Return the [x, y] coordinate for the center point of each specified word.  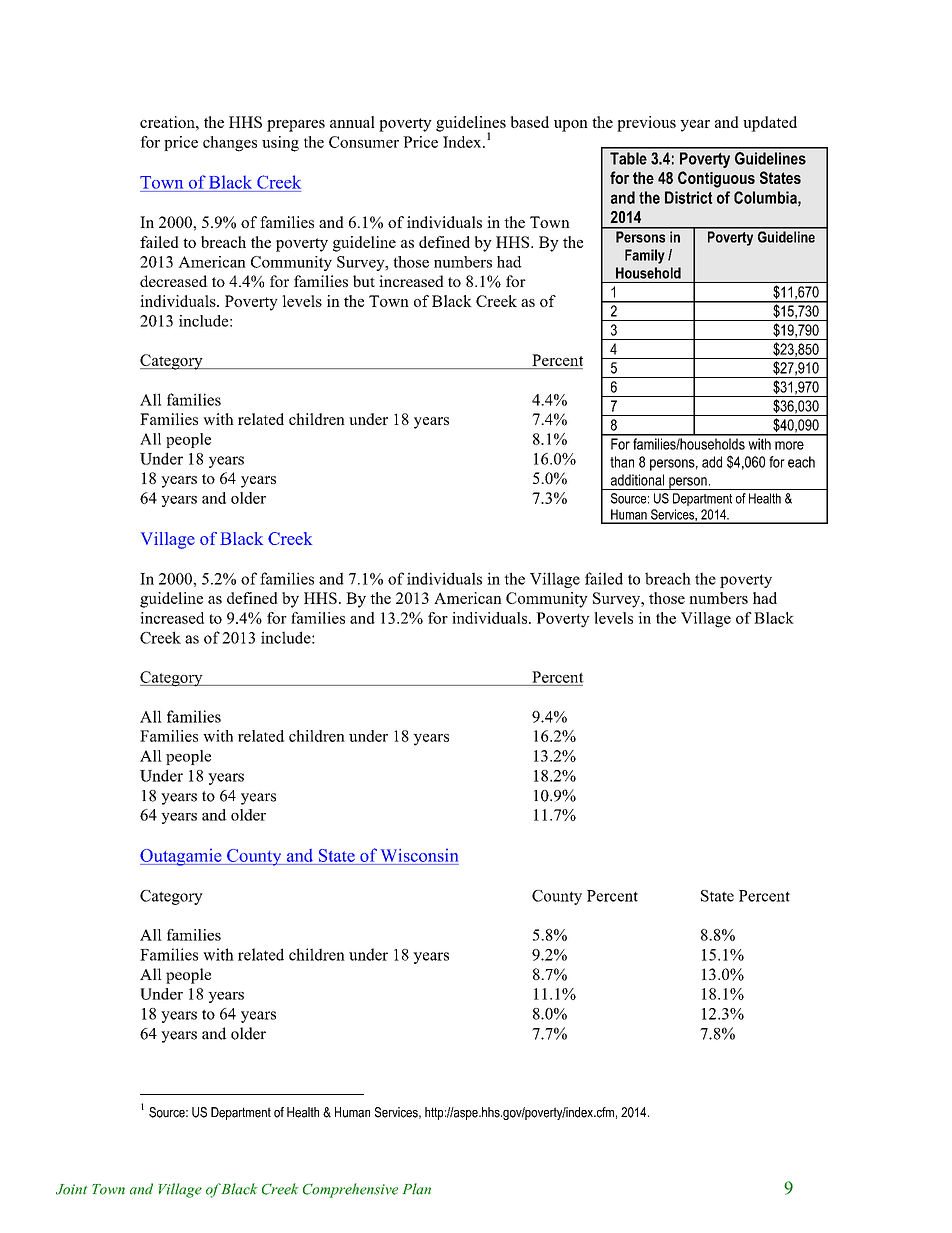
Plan [417, 1189]
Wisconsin [419, 855]
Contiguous [716, 179]
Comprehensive [350, 1190]
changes [230, 144]
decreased [174, 281]
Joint [71, 1189]
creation [168, 122]
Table [628, 158]
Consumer [364, 142]
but [364, 281]
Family [645, 256]
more [789, 445]
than [622, 462]
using [280, 144]
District [688, 197]
